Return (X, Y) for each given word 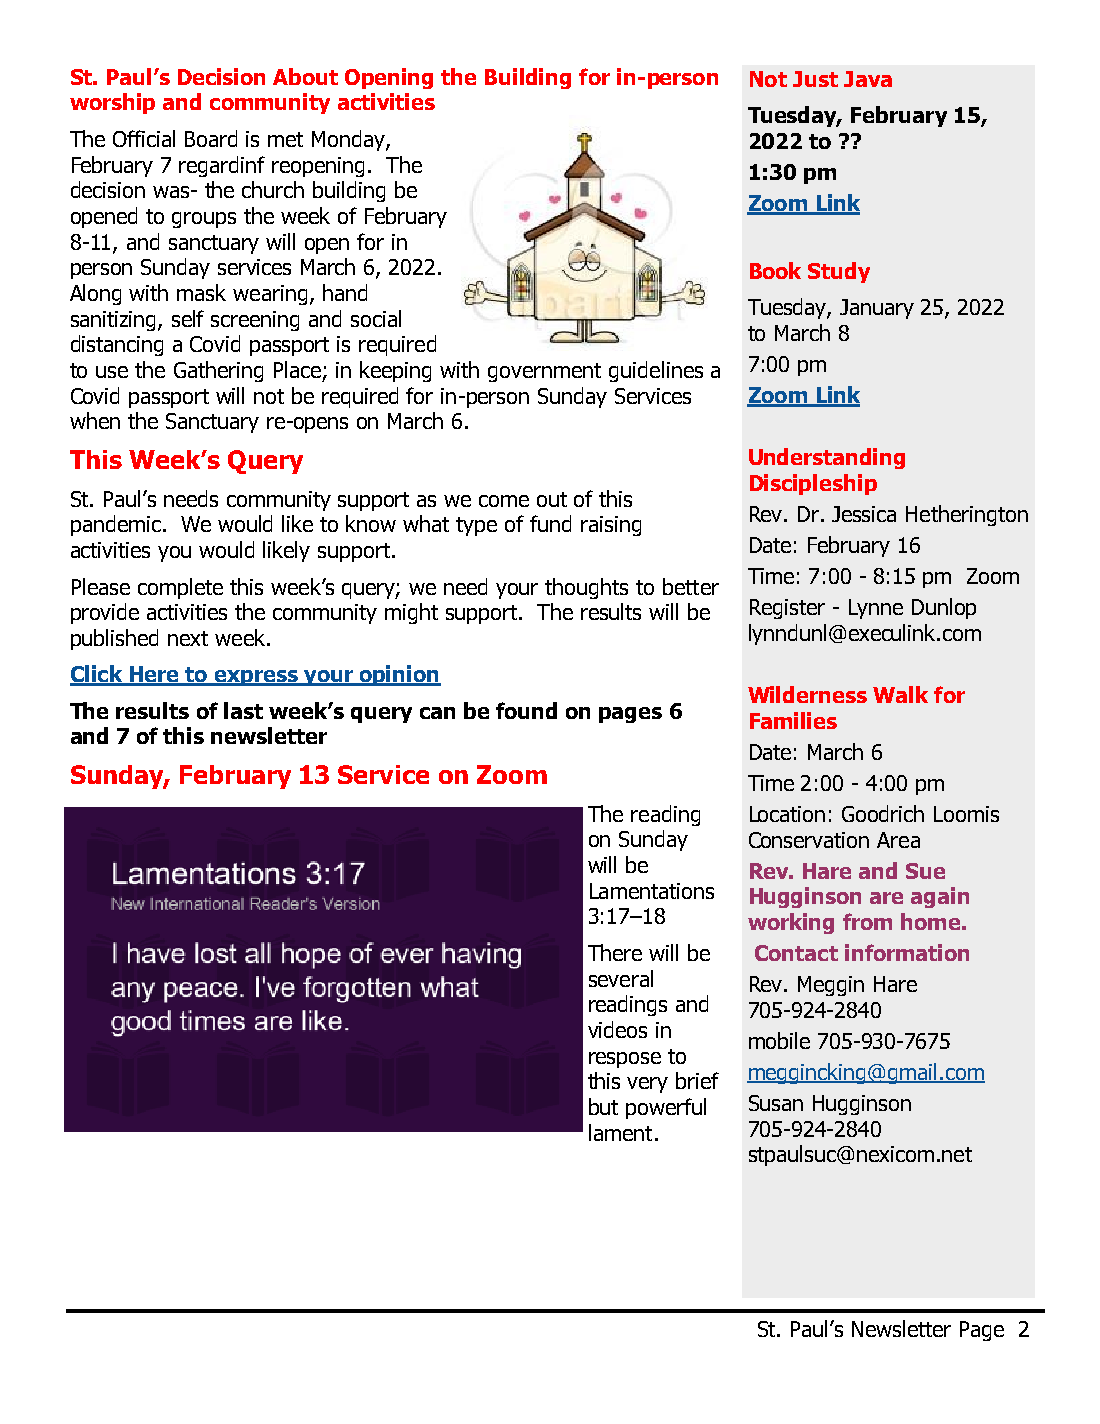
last (243, 710)
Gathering (218, 371)
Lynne (876, 609)
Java (868, 79)
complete (180, 588)
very (647, 1085)
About (305, 76)
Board (211, 138)
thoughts (586, 588)
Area (898, 840)
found (526, 710)
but (603, 1106)
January (877, 309)
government (544, 372)
